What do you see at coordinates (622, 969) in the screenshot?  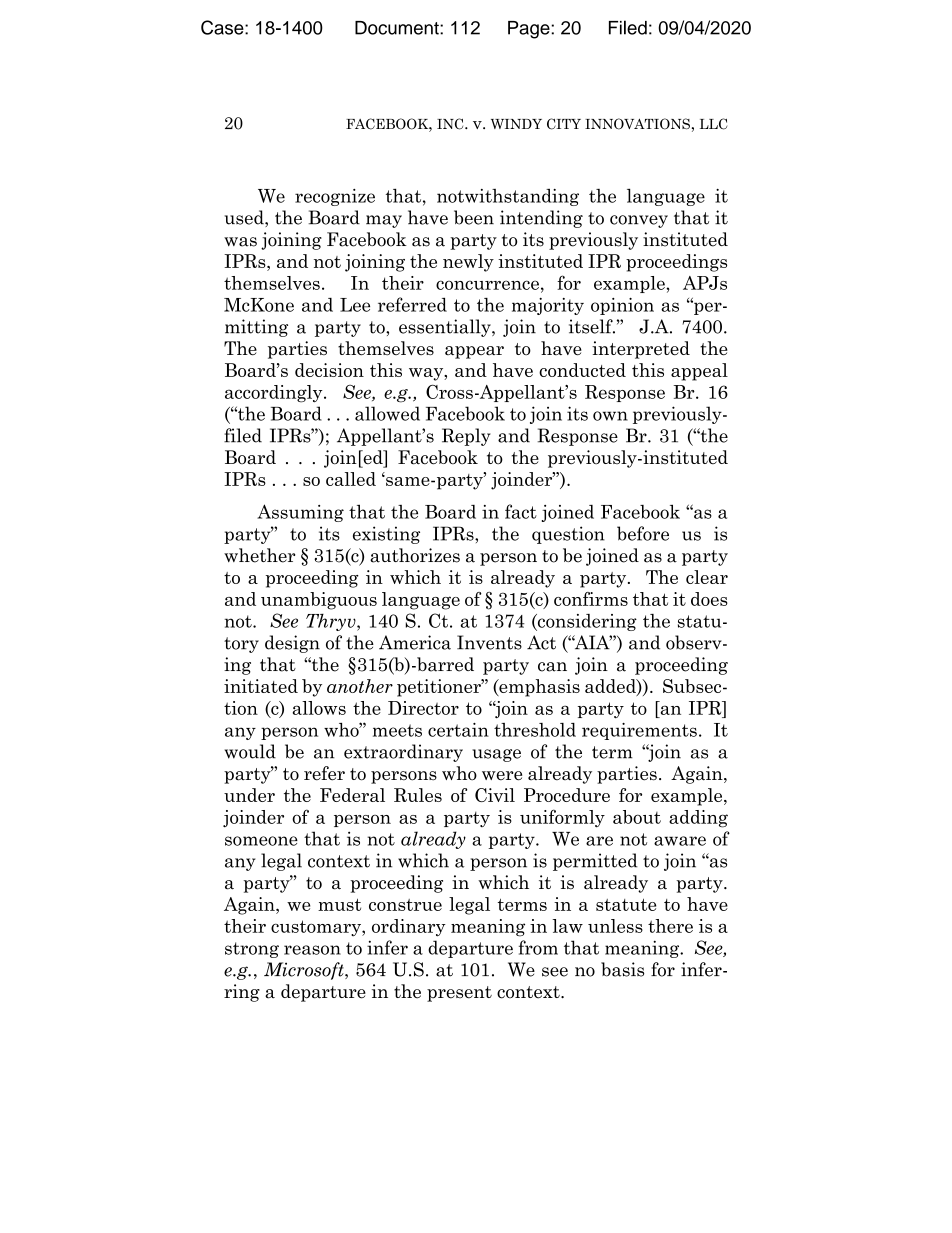 I see `basis` at bounding box center [622, 969].
